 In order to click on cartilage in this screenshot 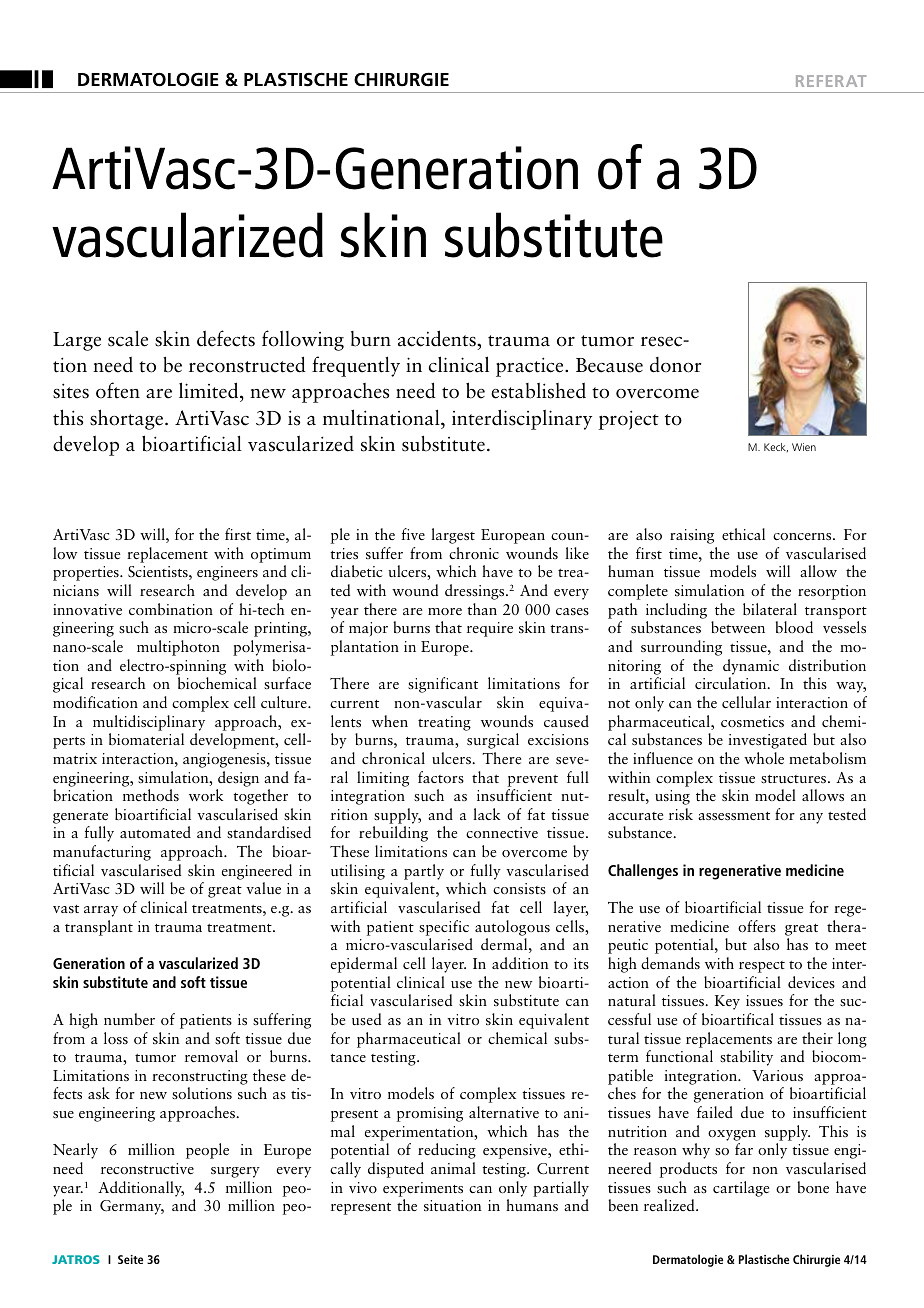, I will do `click(741, 1189)`.
